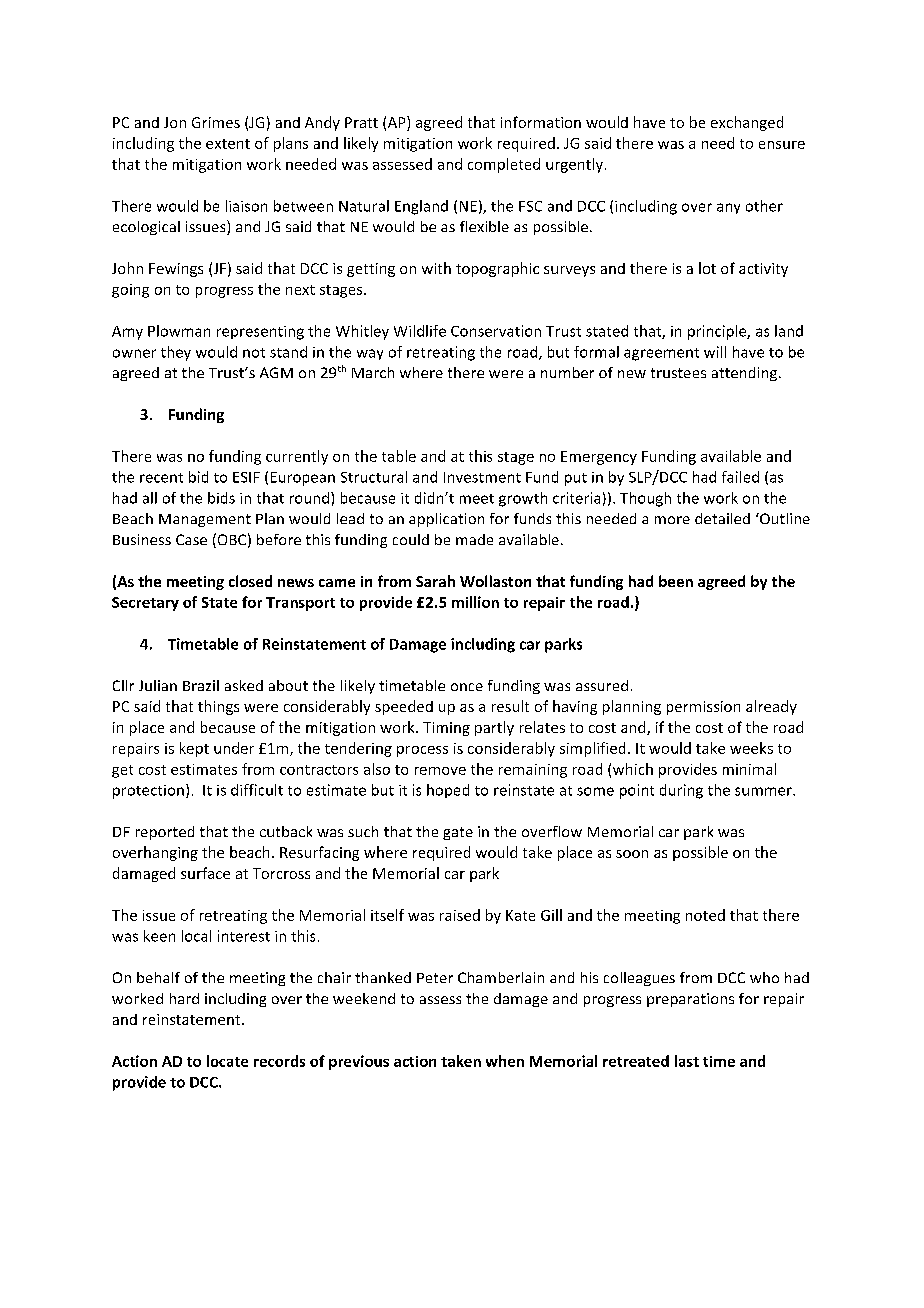 The image size is (924, 1308). I want to click on extent, so click(228, 144).
